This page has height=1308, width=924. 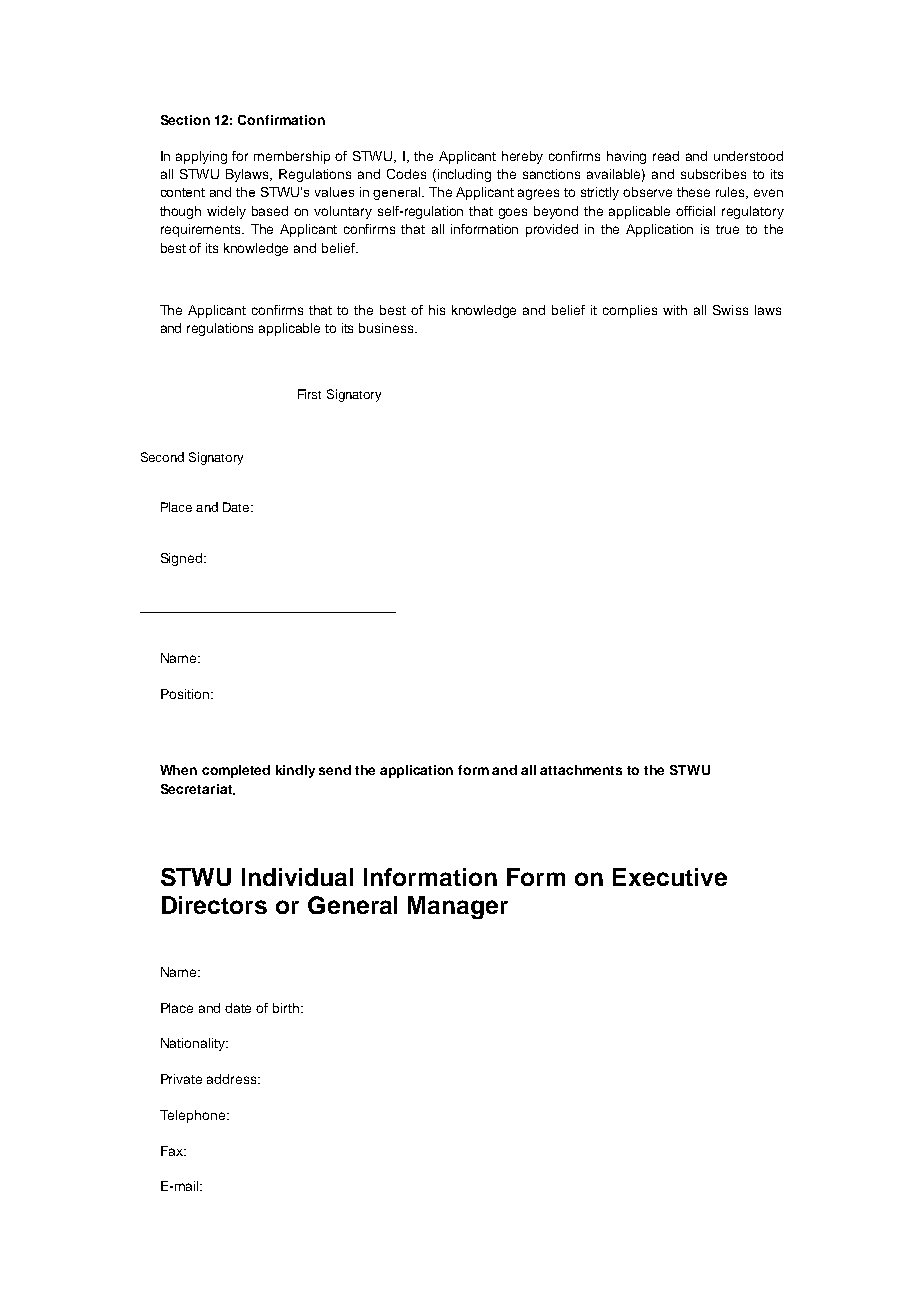 I want to click on including, so click(x=464, y=175).
